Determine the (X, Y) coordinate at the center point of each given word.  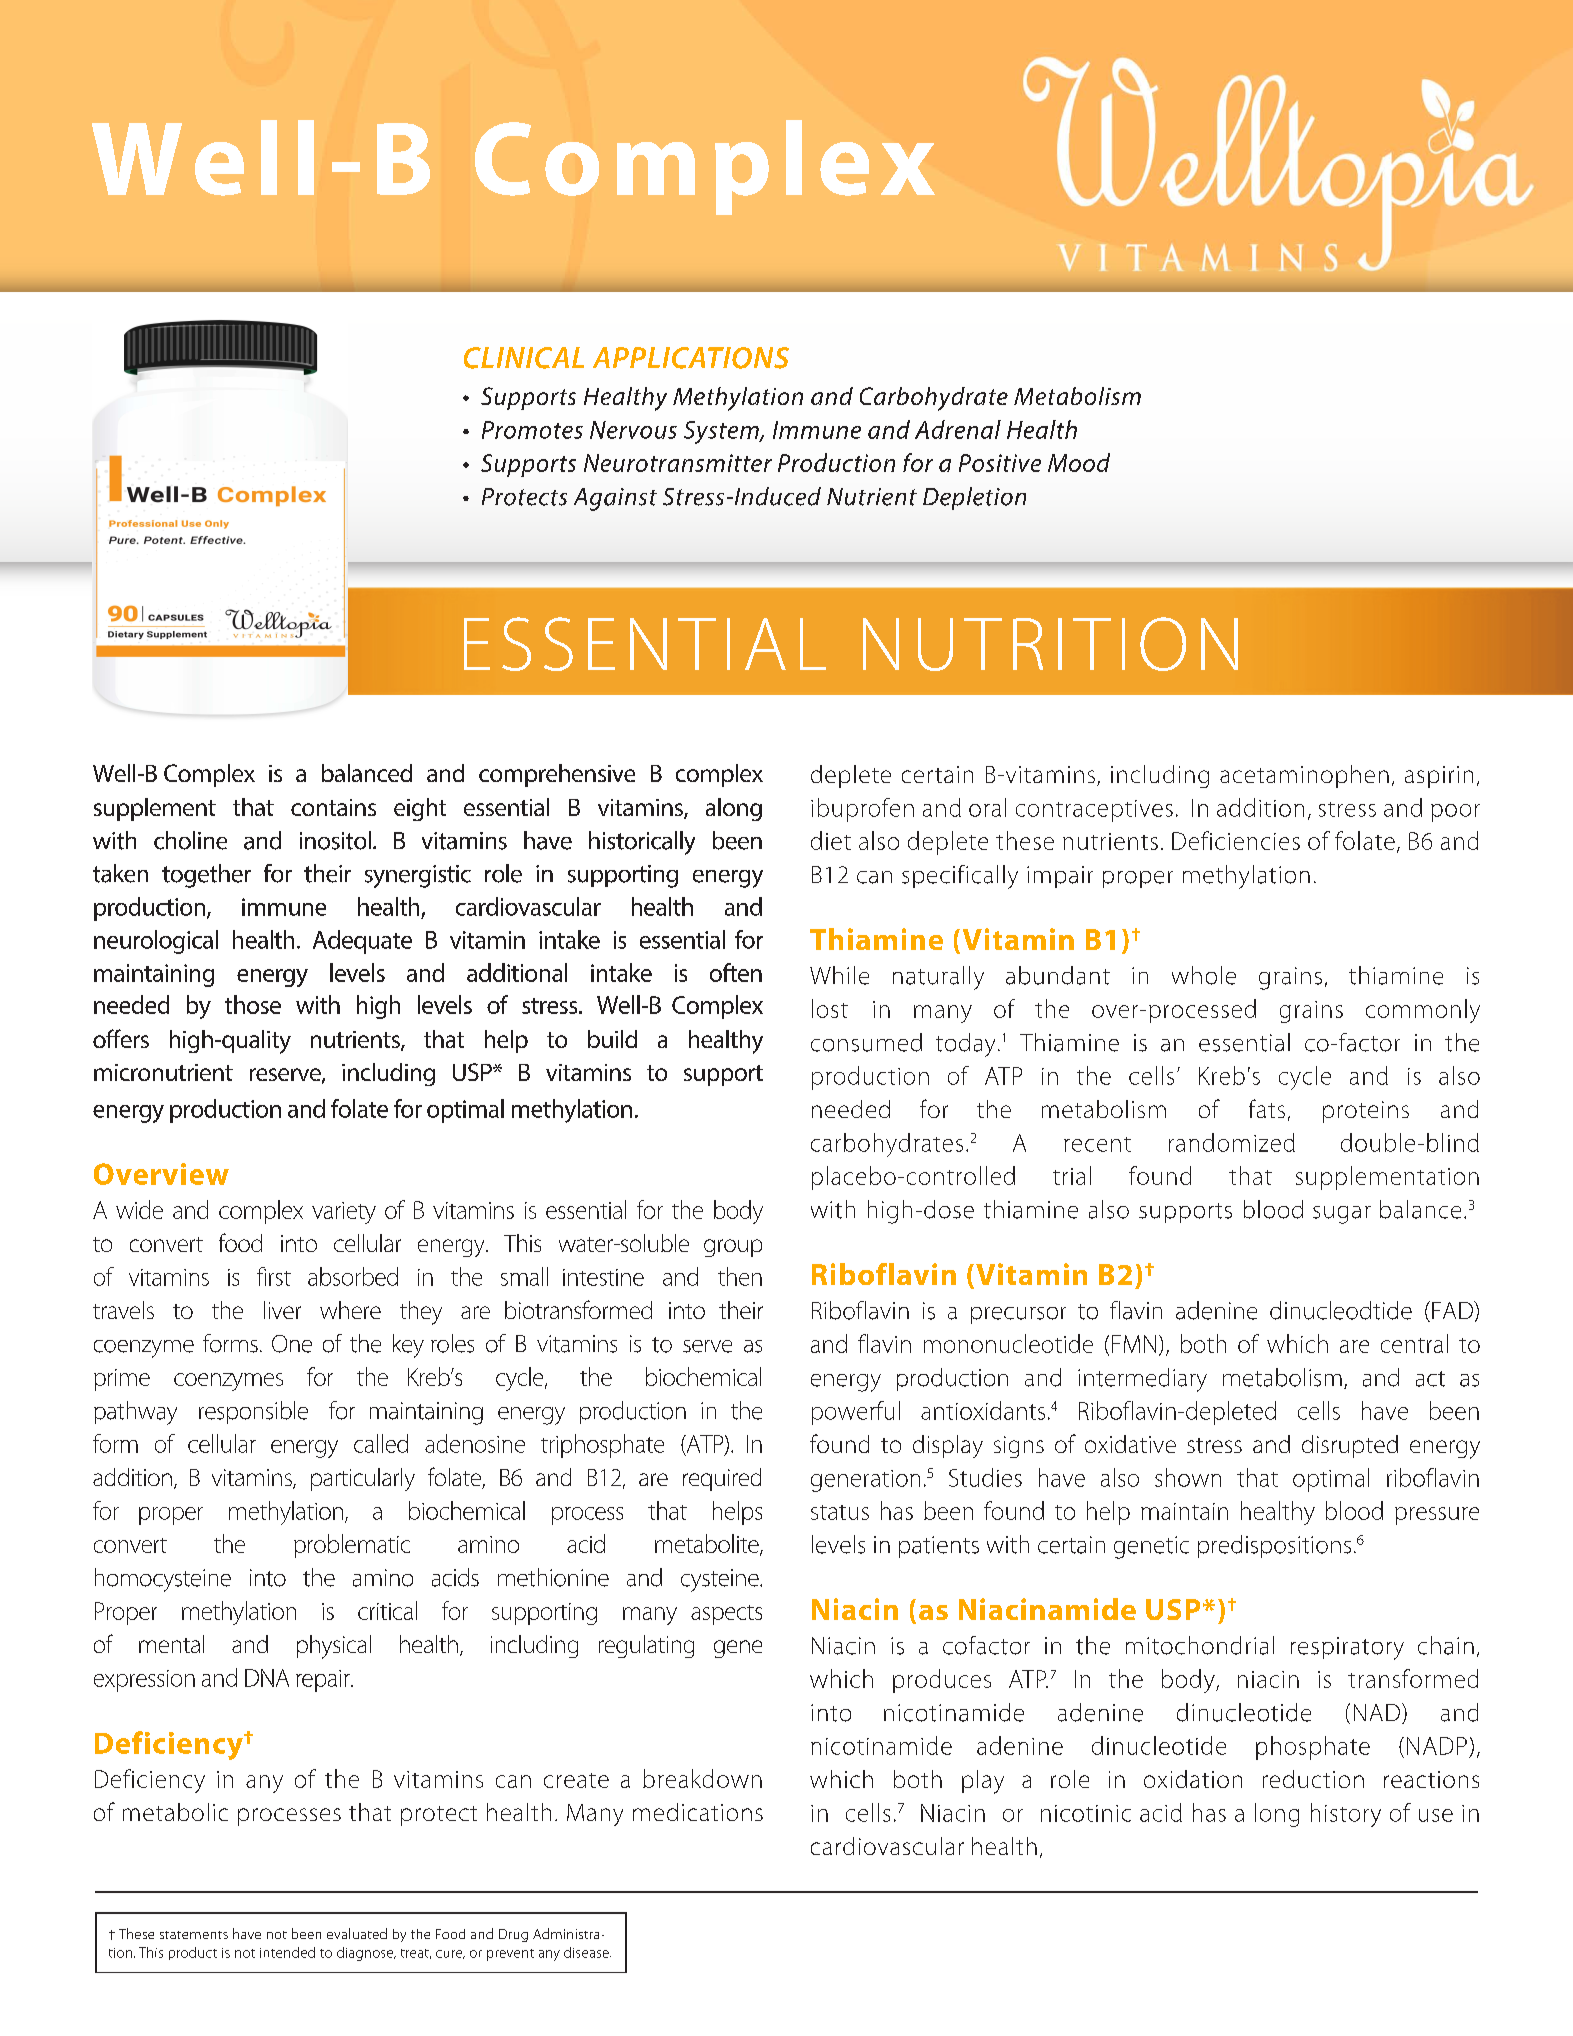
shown (1188, 1477)
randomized (1232, 1142)
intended (287, 1952)
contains (333, 807)
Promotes (532, 430)
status (840, 1512)
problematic (352, 1546)
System (722, 432)
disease (587, 1952)
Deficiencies (1236, 840)
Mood (1079, 462)
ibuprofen (862, 810)
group (733, 1248)
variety (344, 1213)
